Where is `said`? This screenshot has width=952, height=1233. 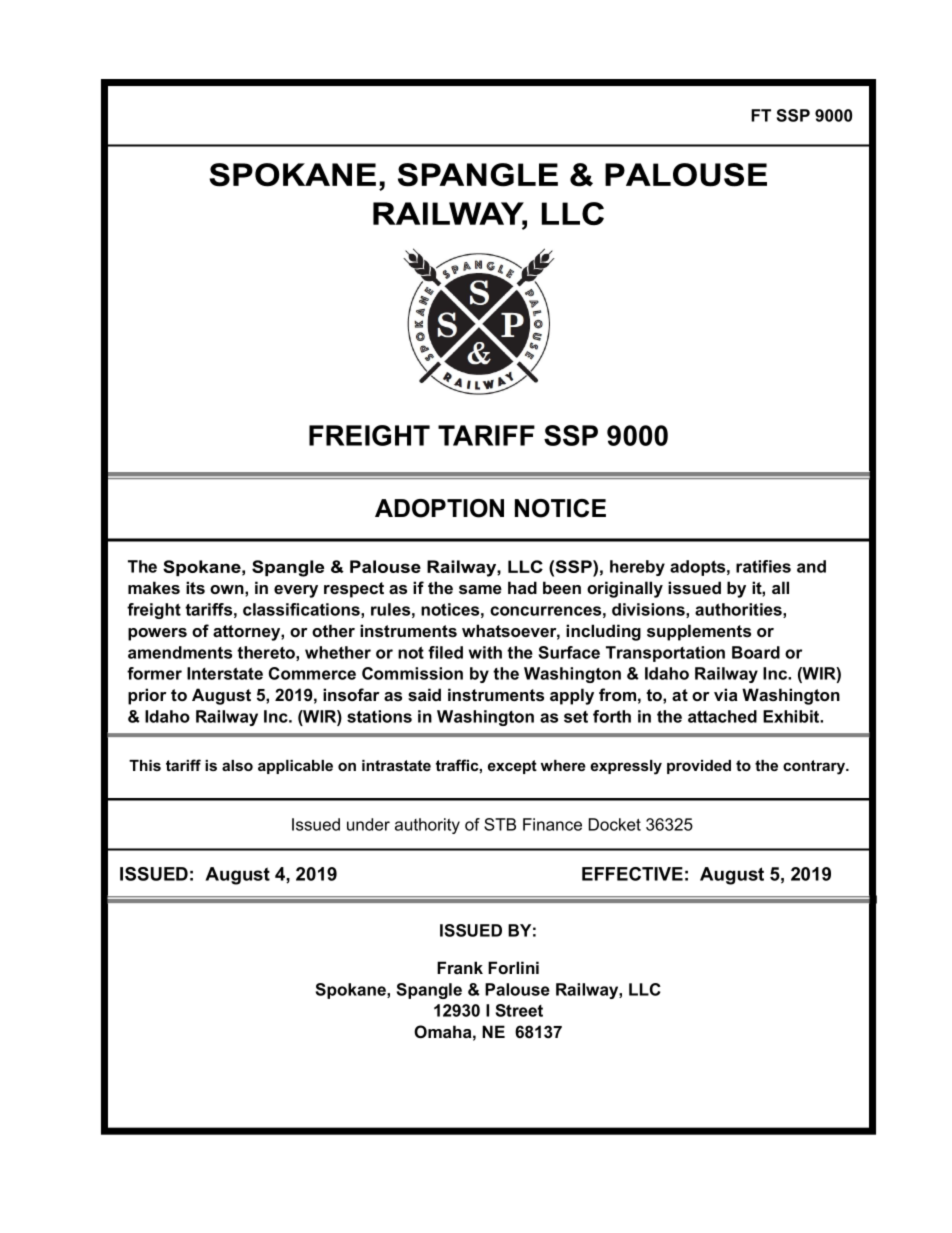 said is located at coordinates (424, 694).
